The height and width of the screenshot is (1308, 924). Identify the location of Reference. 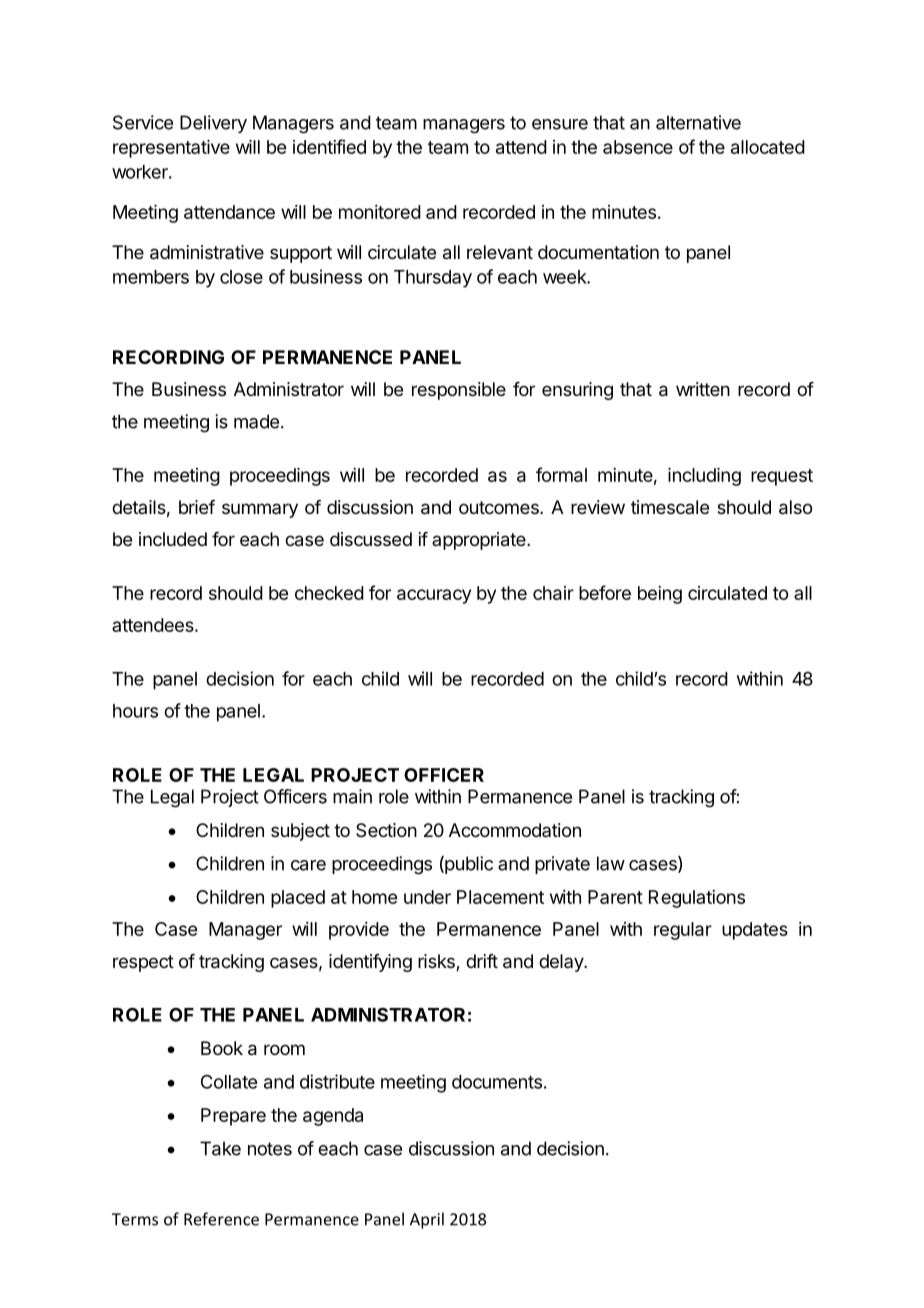
(221, 1219).
